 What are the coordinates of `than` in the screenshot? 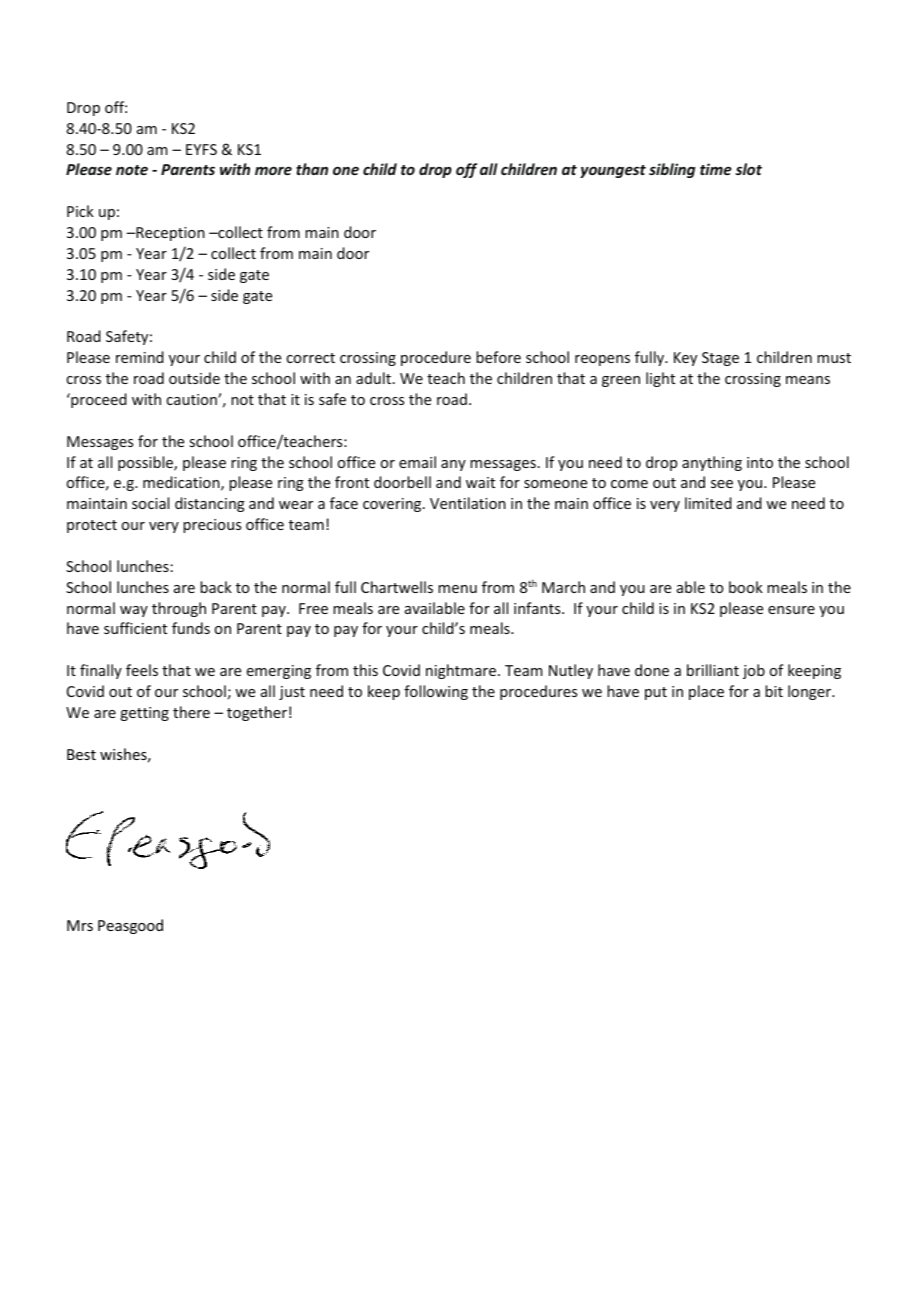 It's located at (312, 169).
